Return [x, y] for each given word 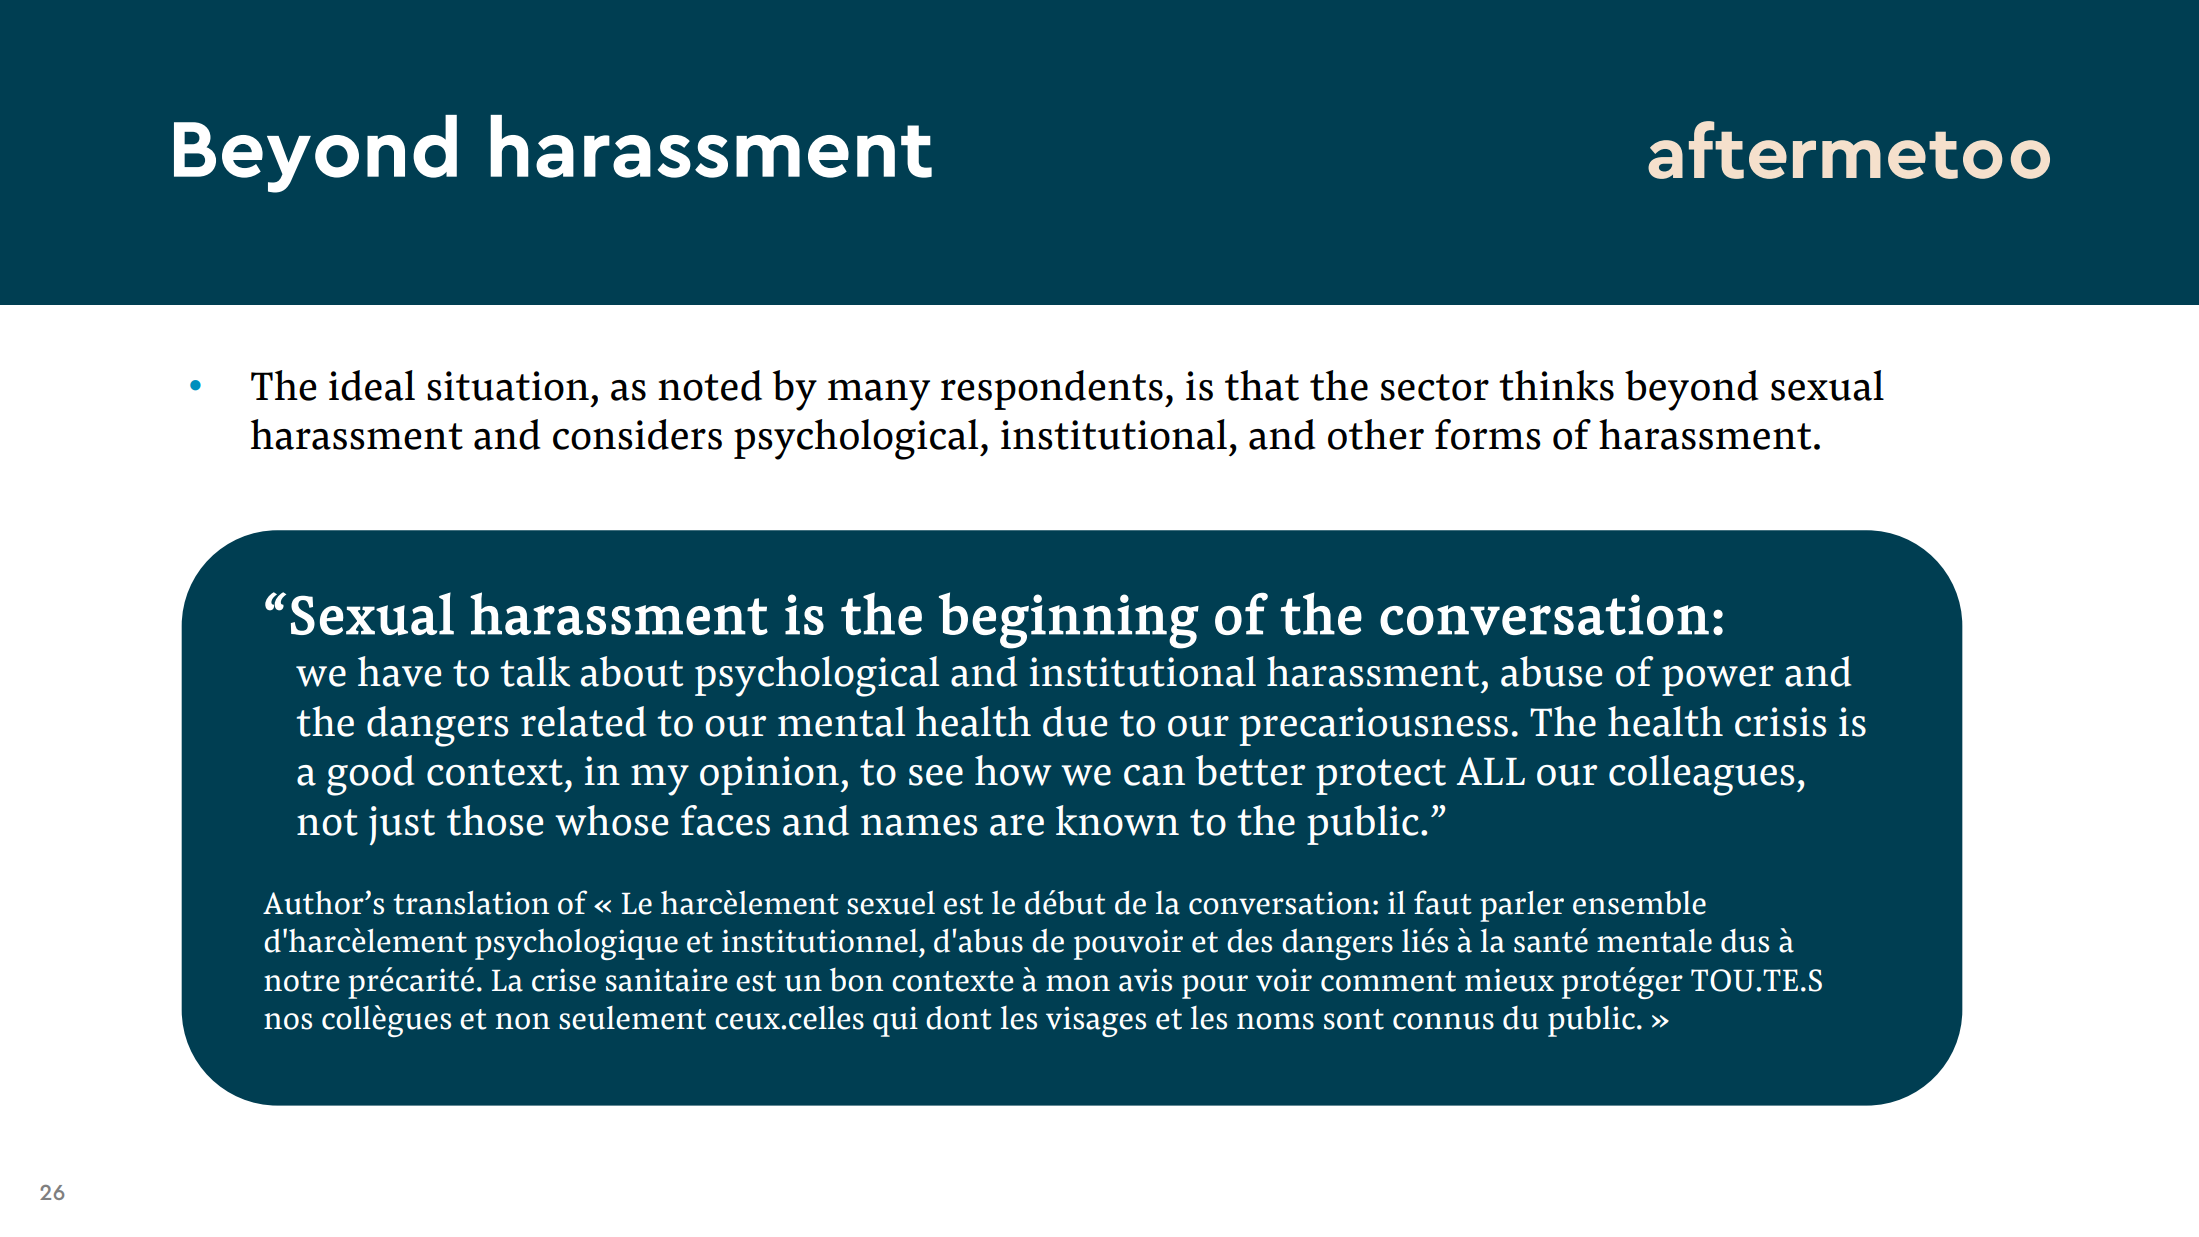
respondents [1052, 390]
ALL [1491, 771]
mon [1078, 983]
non [523, 1021]
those [495, 820]
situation [508, 386]
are [1017, 825]
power [1718, 680]
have [399, 671]
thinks [1556, 385]
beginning [1069, 620]
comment [1388, 981]
